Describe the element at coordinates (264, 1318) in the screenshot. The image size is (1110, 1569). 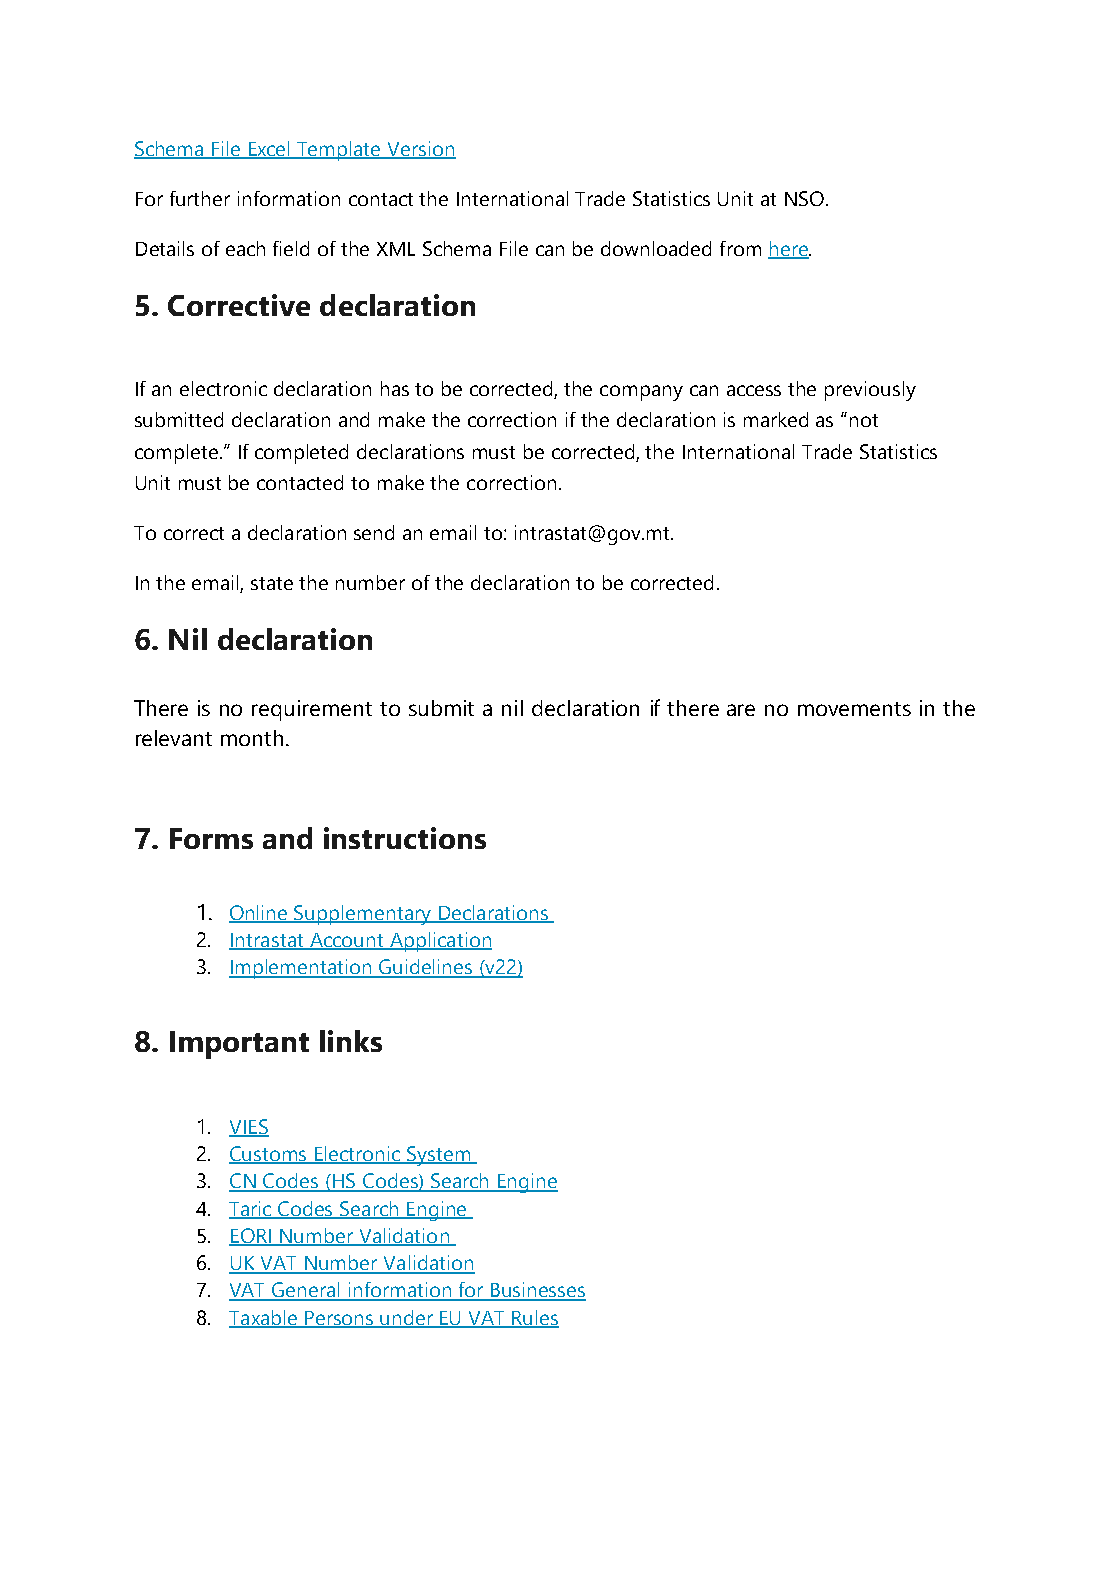
I see `Taxable` at that location.
